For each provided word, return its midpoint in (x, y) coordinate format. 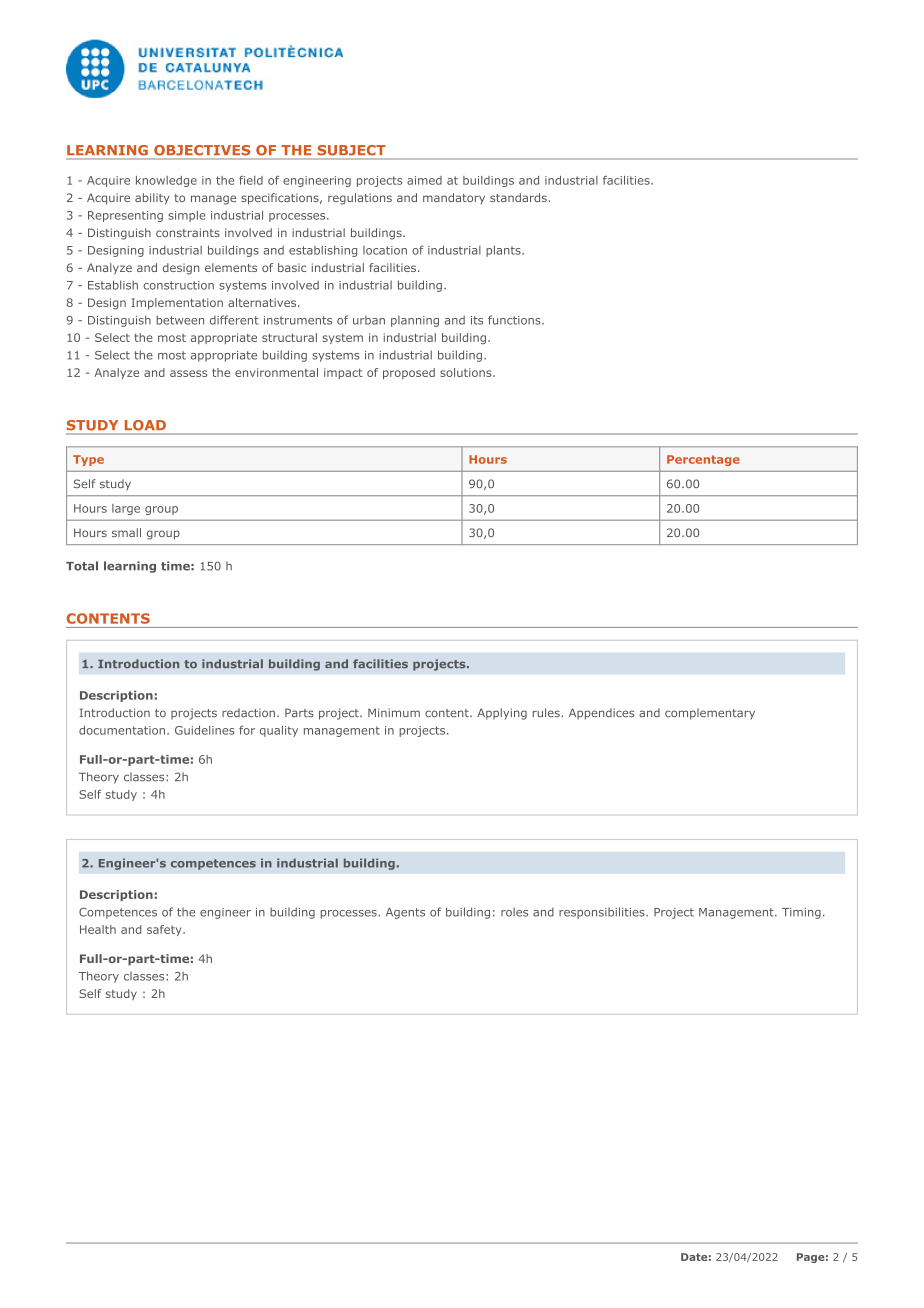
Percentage (703, 460)
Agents (405, 913)
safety (165, 930)
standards (519, 197)
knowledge (166, 181)
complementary (710, 714)
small (126, 532)
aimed (424, 180)
